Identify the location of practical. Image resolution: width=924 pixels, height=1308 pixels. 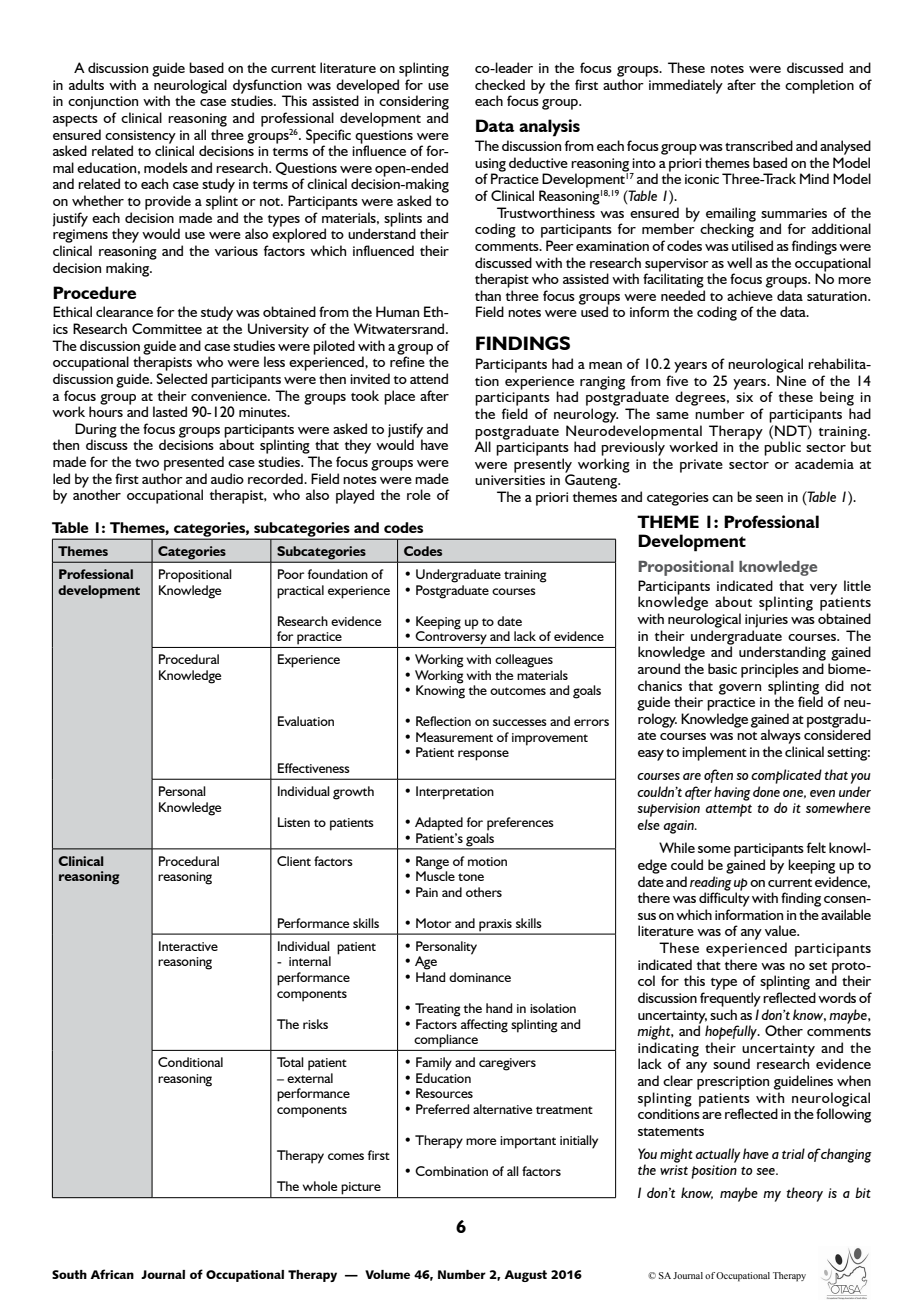
(300, 592).
